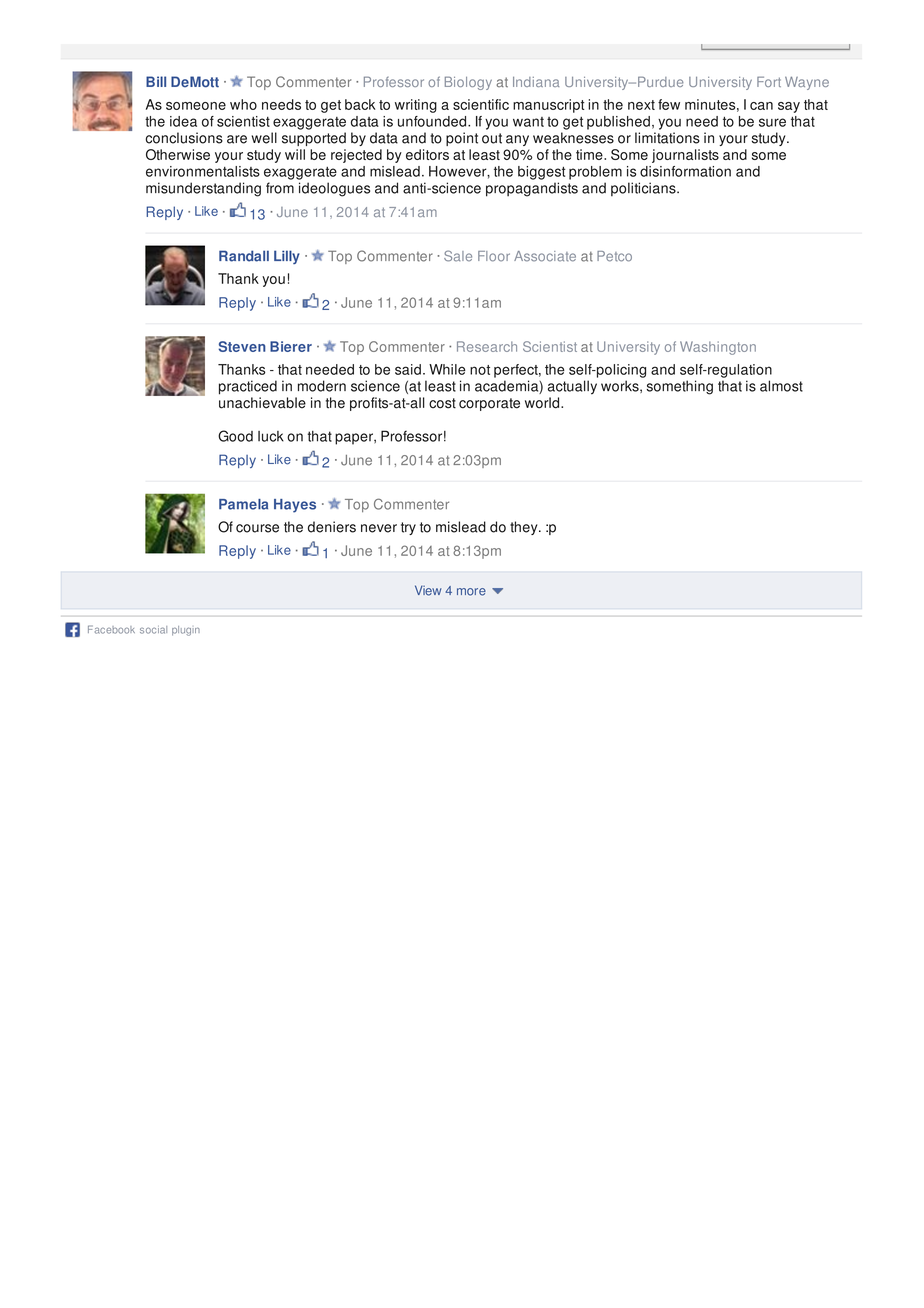  I want to click on plugin, so click(186, 631).
